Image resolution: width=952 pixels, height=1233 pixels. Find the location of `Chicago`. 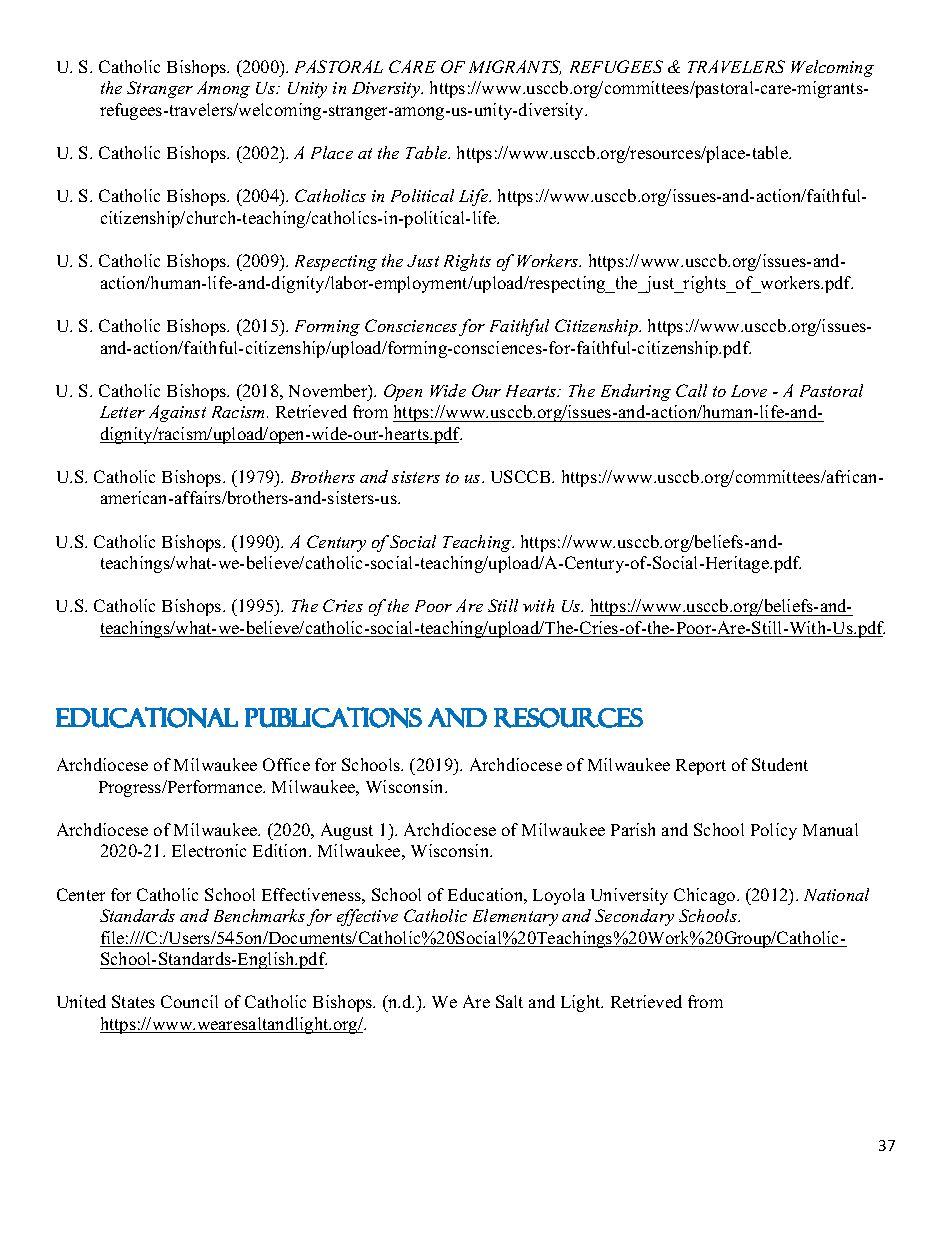

Chicago is located at coordinates (706, 896).
